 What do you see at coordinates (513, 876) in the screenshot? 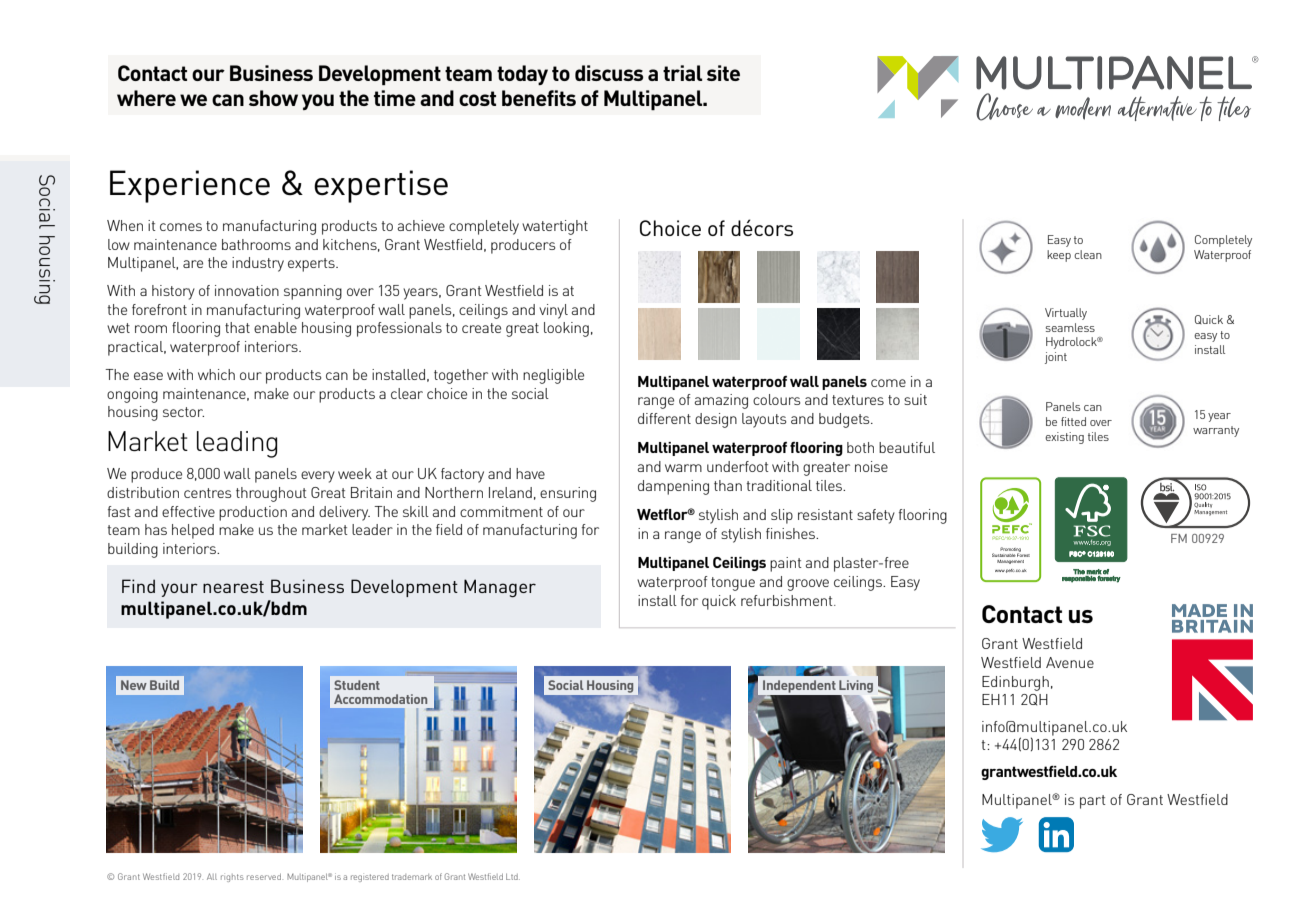
I see `Ltd` at bounding box center [513, 876].
